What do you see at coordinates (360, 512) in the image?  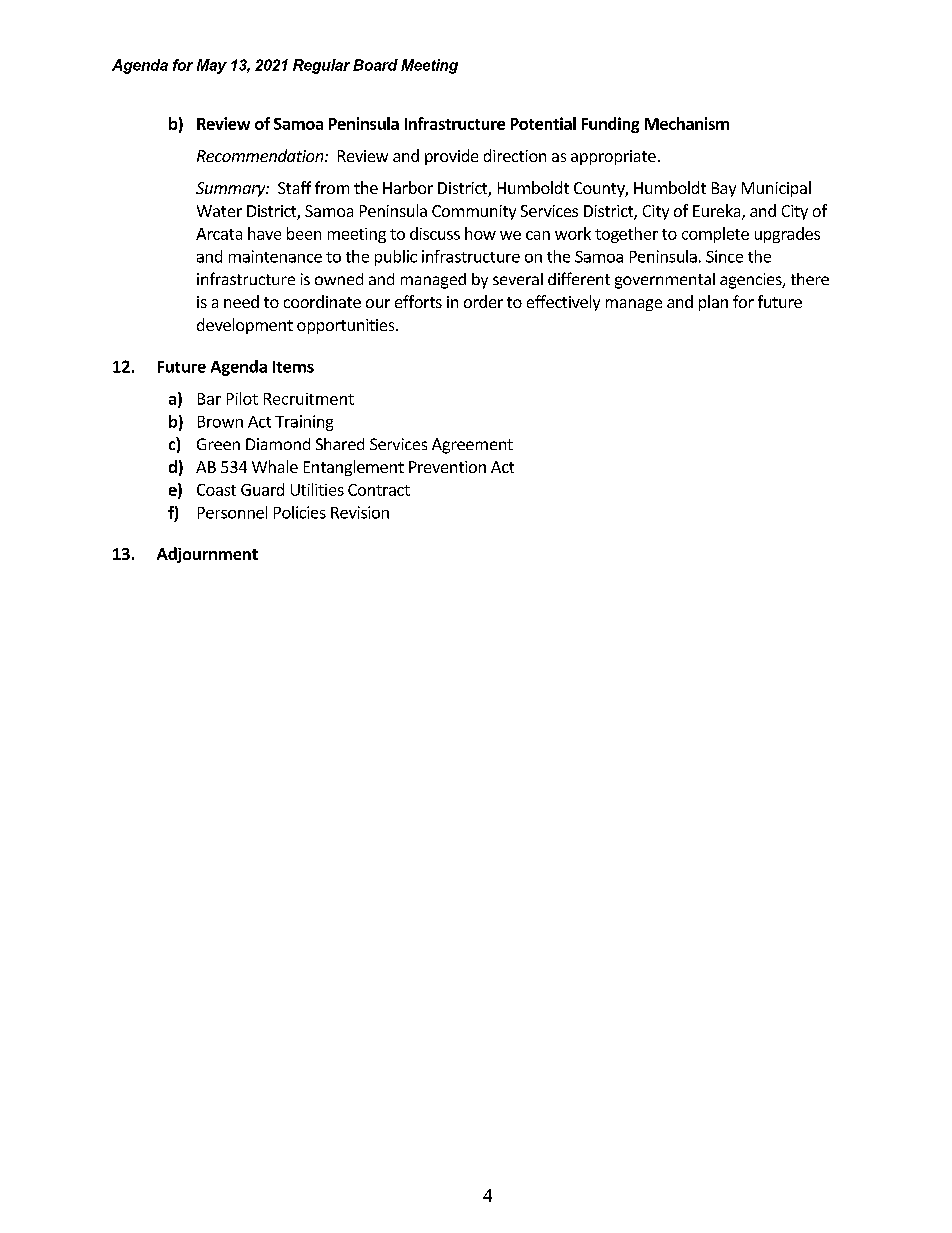 I see `Revision` at bounding box center [360, 512].
